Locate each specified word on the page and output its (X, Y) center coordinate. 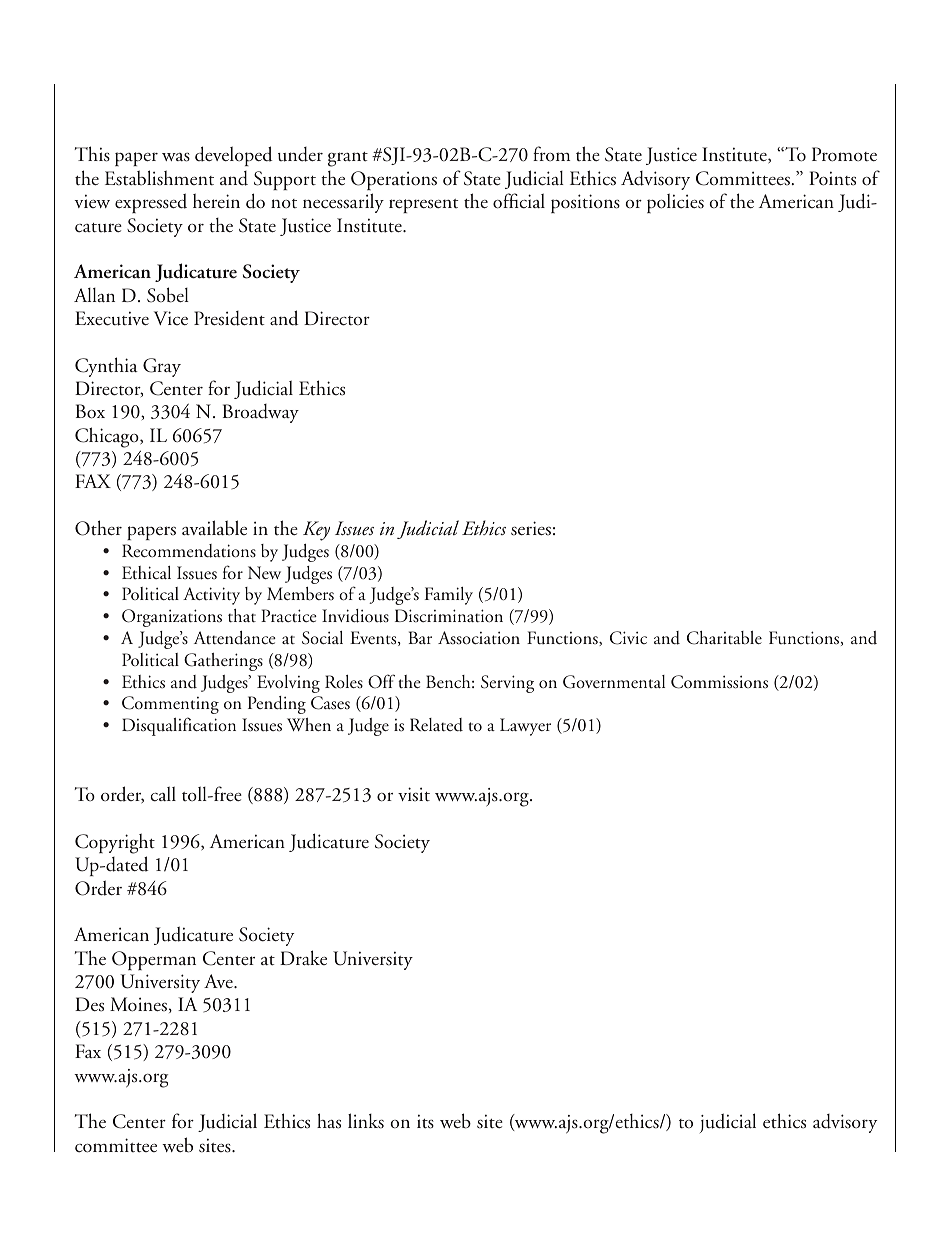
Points (832, 178)
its (425, 1121)
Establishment (159, 178)
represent (423, 206)
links (366, 1121)
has (329, 1121)
